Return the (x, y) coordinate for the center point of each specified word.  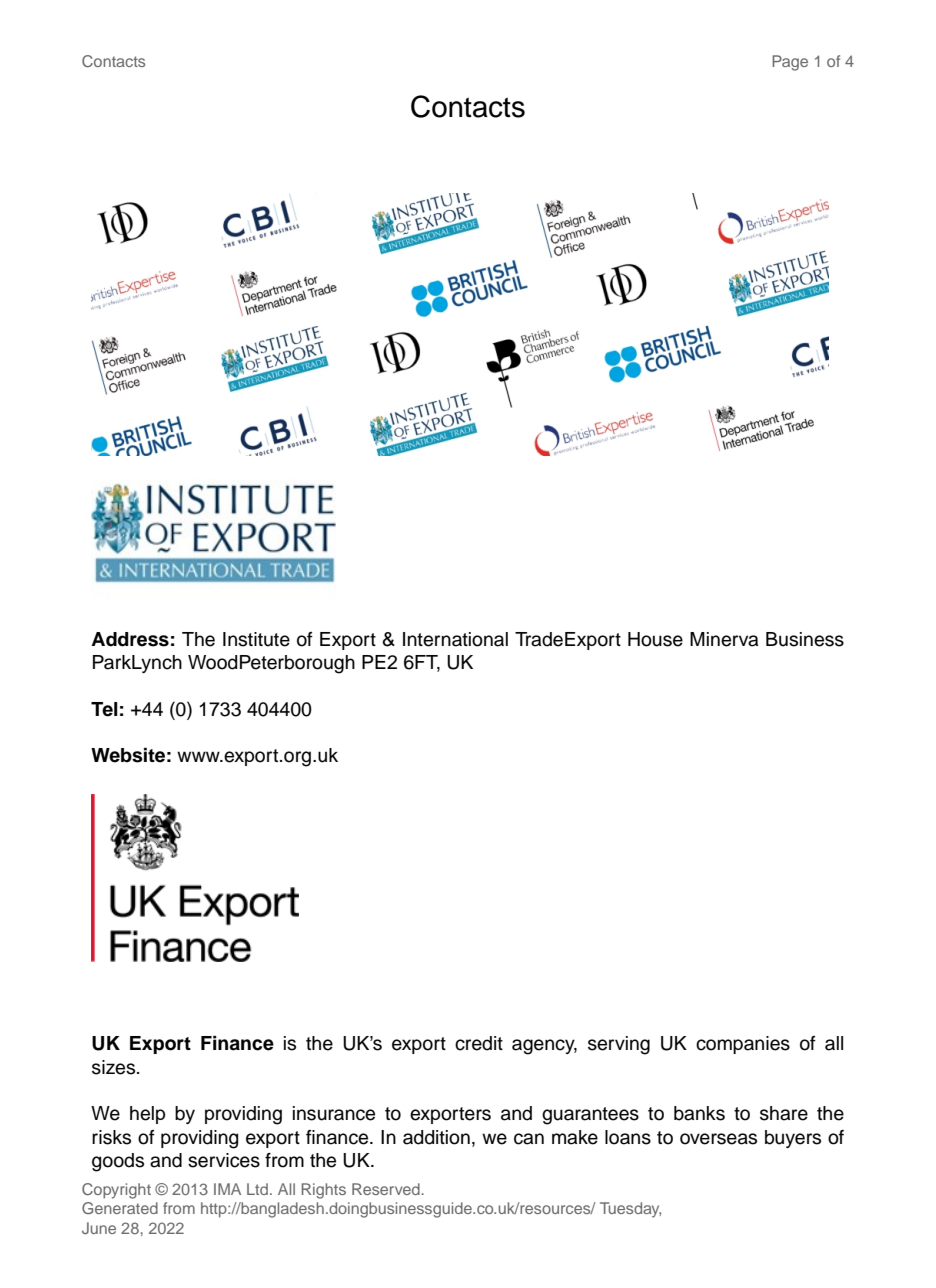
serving (619, 1045)
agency (544, 1047)
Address (130, 639)
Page (790, 63)
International (455, 639)
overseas (718, 1139)
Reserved (387, 1189)
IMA (227, 1189)
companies (743, 1045)
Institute (256, 639)
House (655, 639)
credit (479, 1043)
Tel (104, 709)
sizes (115, 1067)
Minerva (724, 639)
